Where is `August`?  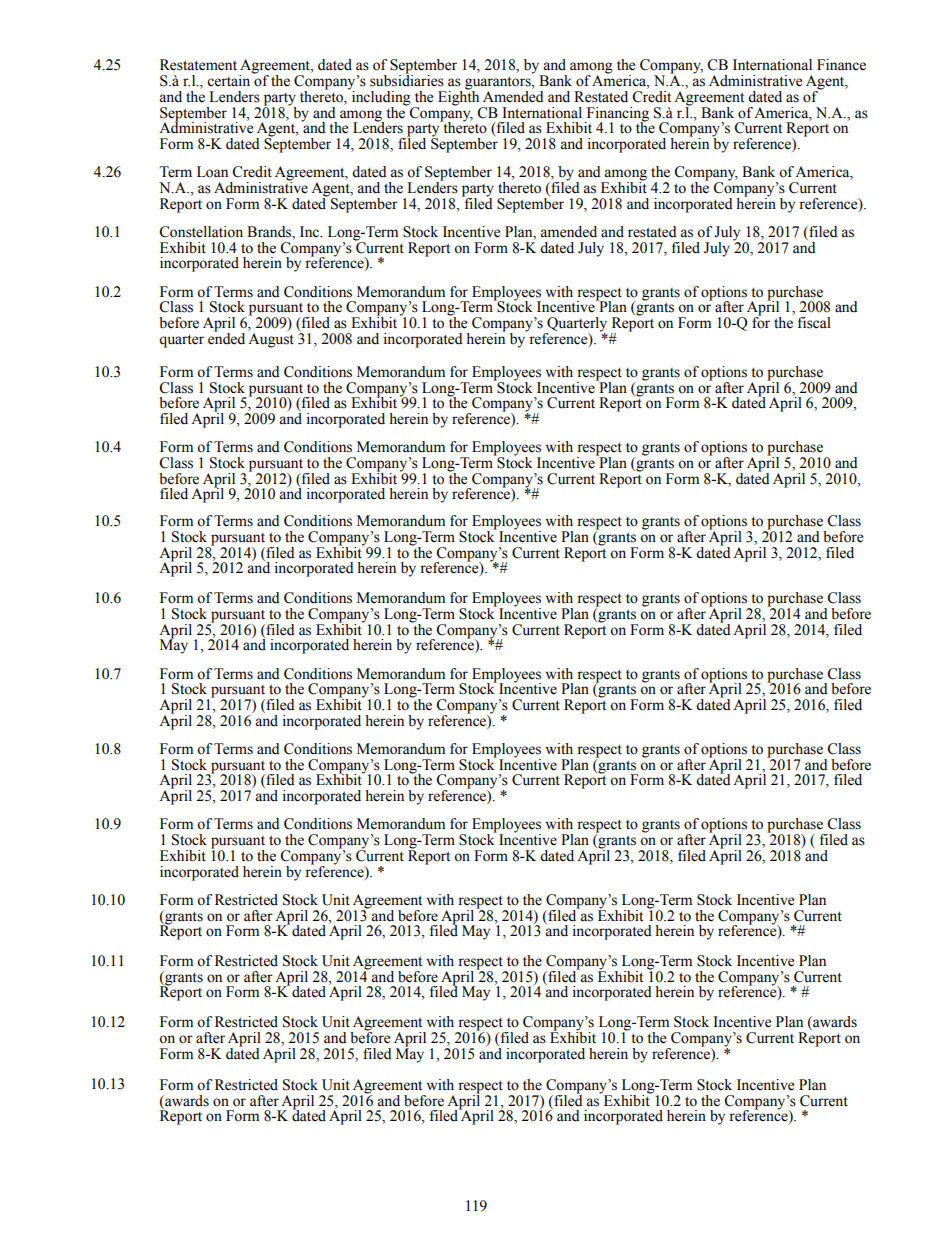 August is located at coordinates (271, 340).
